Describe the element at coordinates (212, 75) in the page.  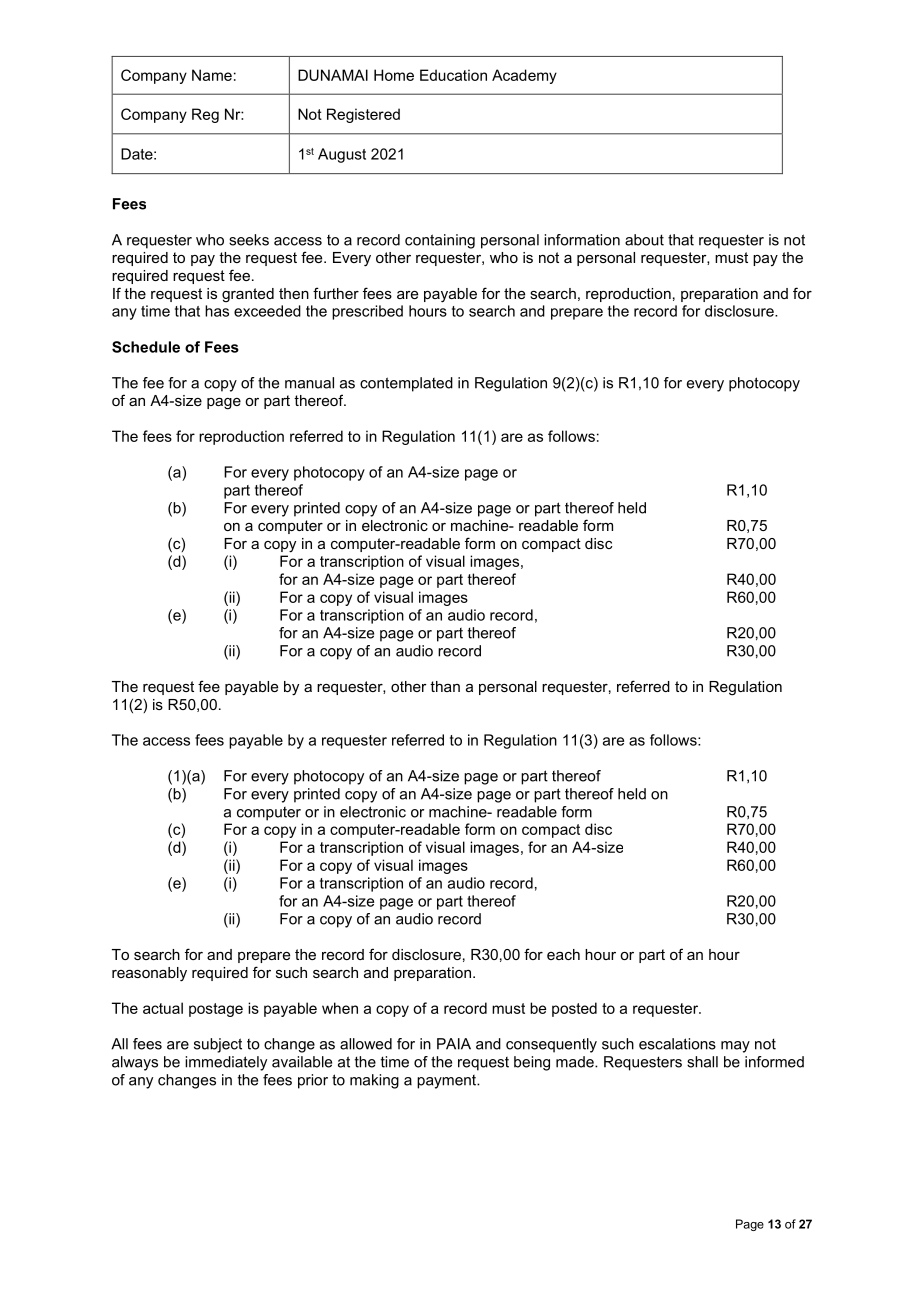
I see `Name` at that location.
